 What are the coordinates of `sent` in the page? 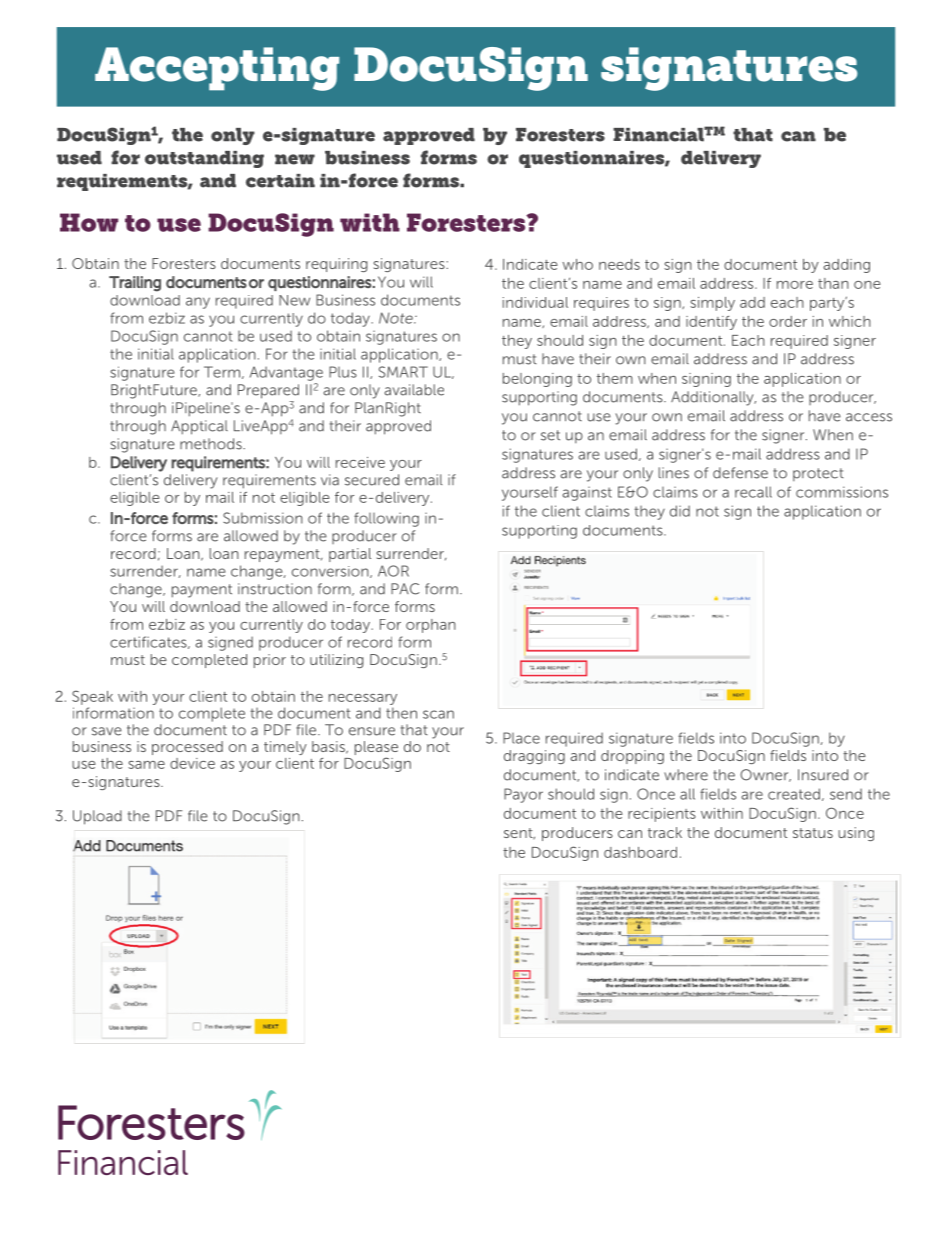 It's located at (519, 834).
